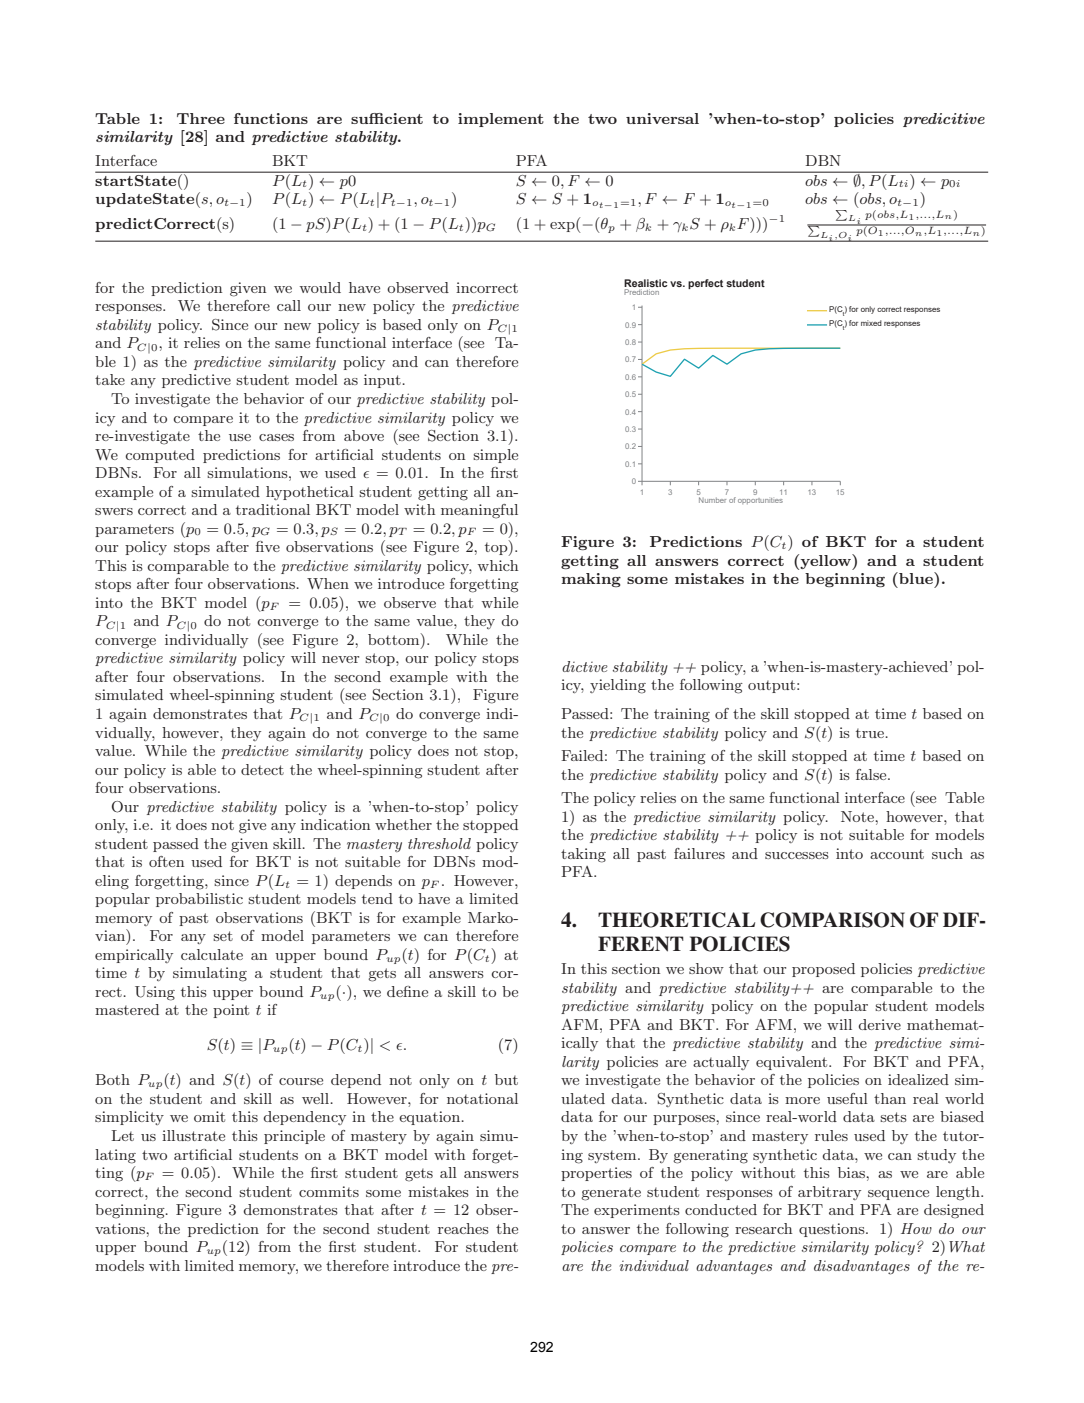 The height and width of the screenshot is (1403, 1084). I want to click on Three, so click(201, 118).
